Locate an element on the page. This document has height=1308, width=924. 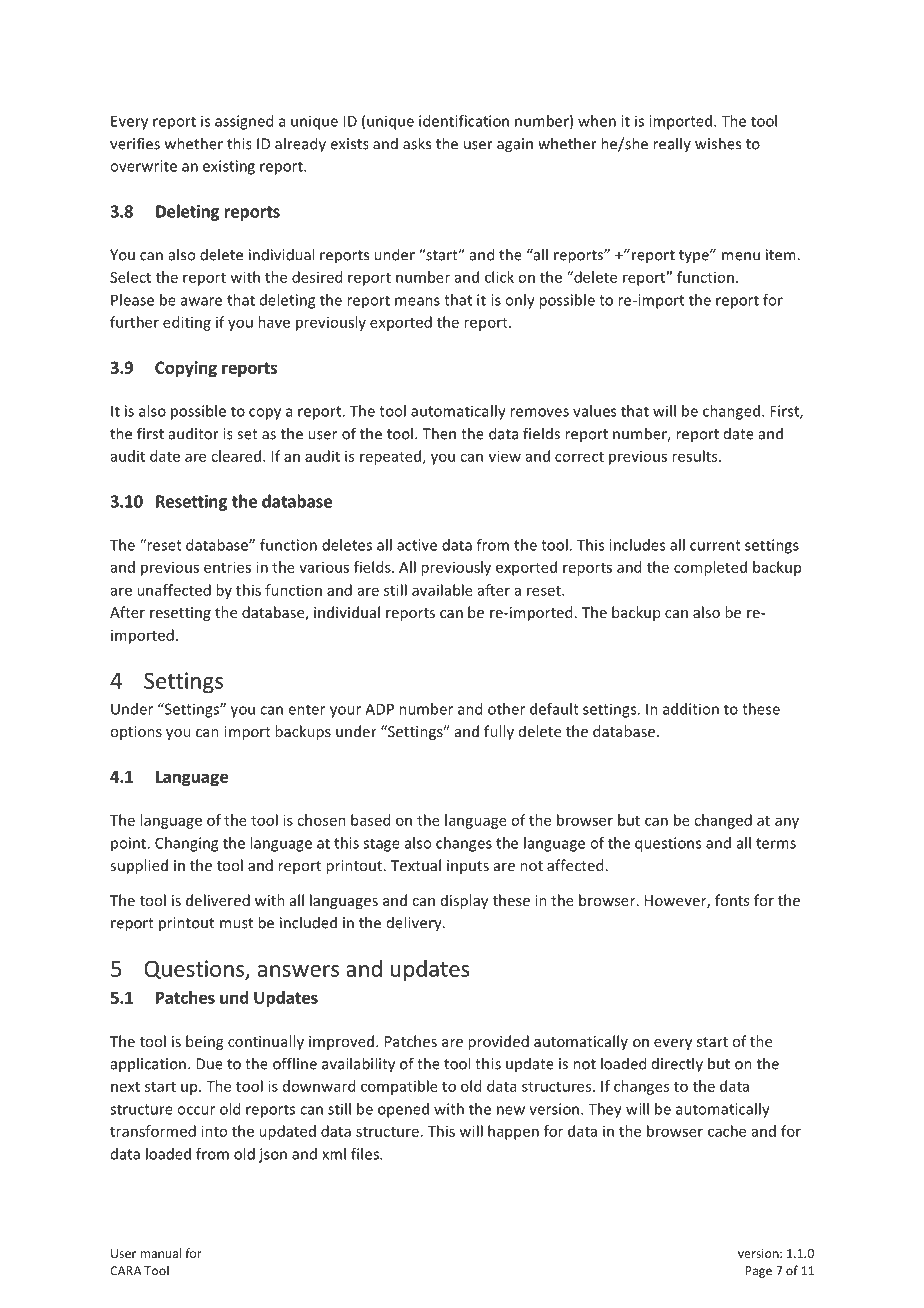
options is located at coordinates (136, 733).
